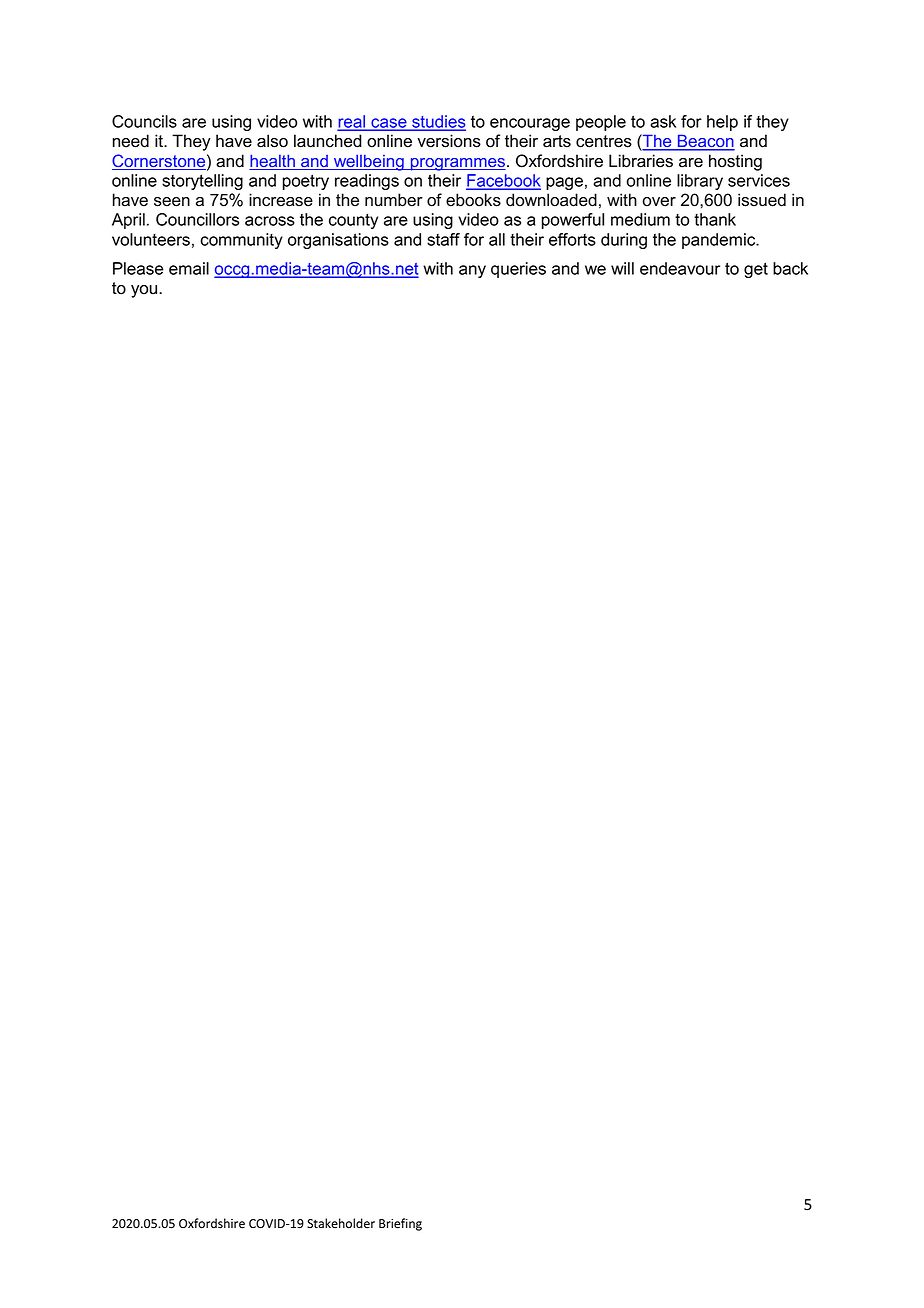 This image has height=1308, width=924. What do you see at coordinates (145, 291) in the image?
I see `you` at bounding box center [145, 291].
